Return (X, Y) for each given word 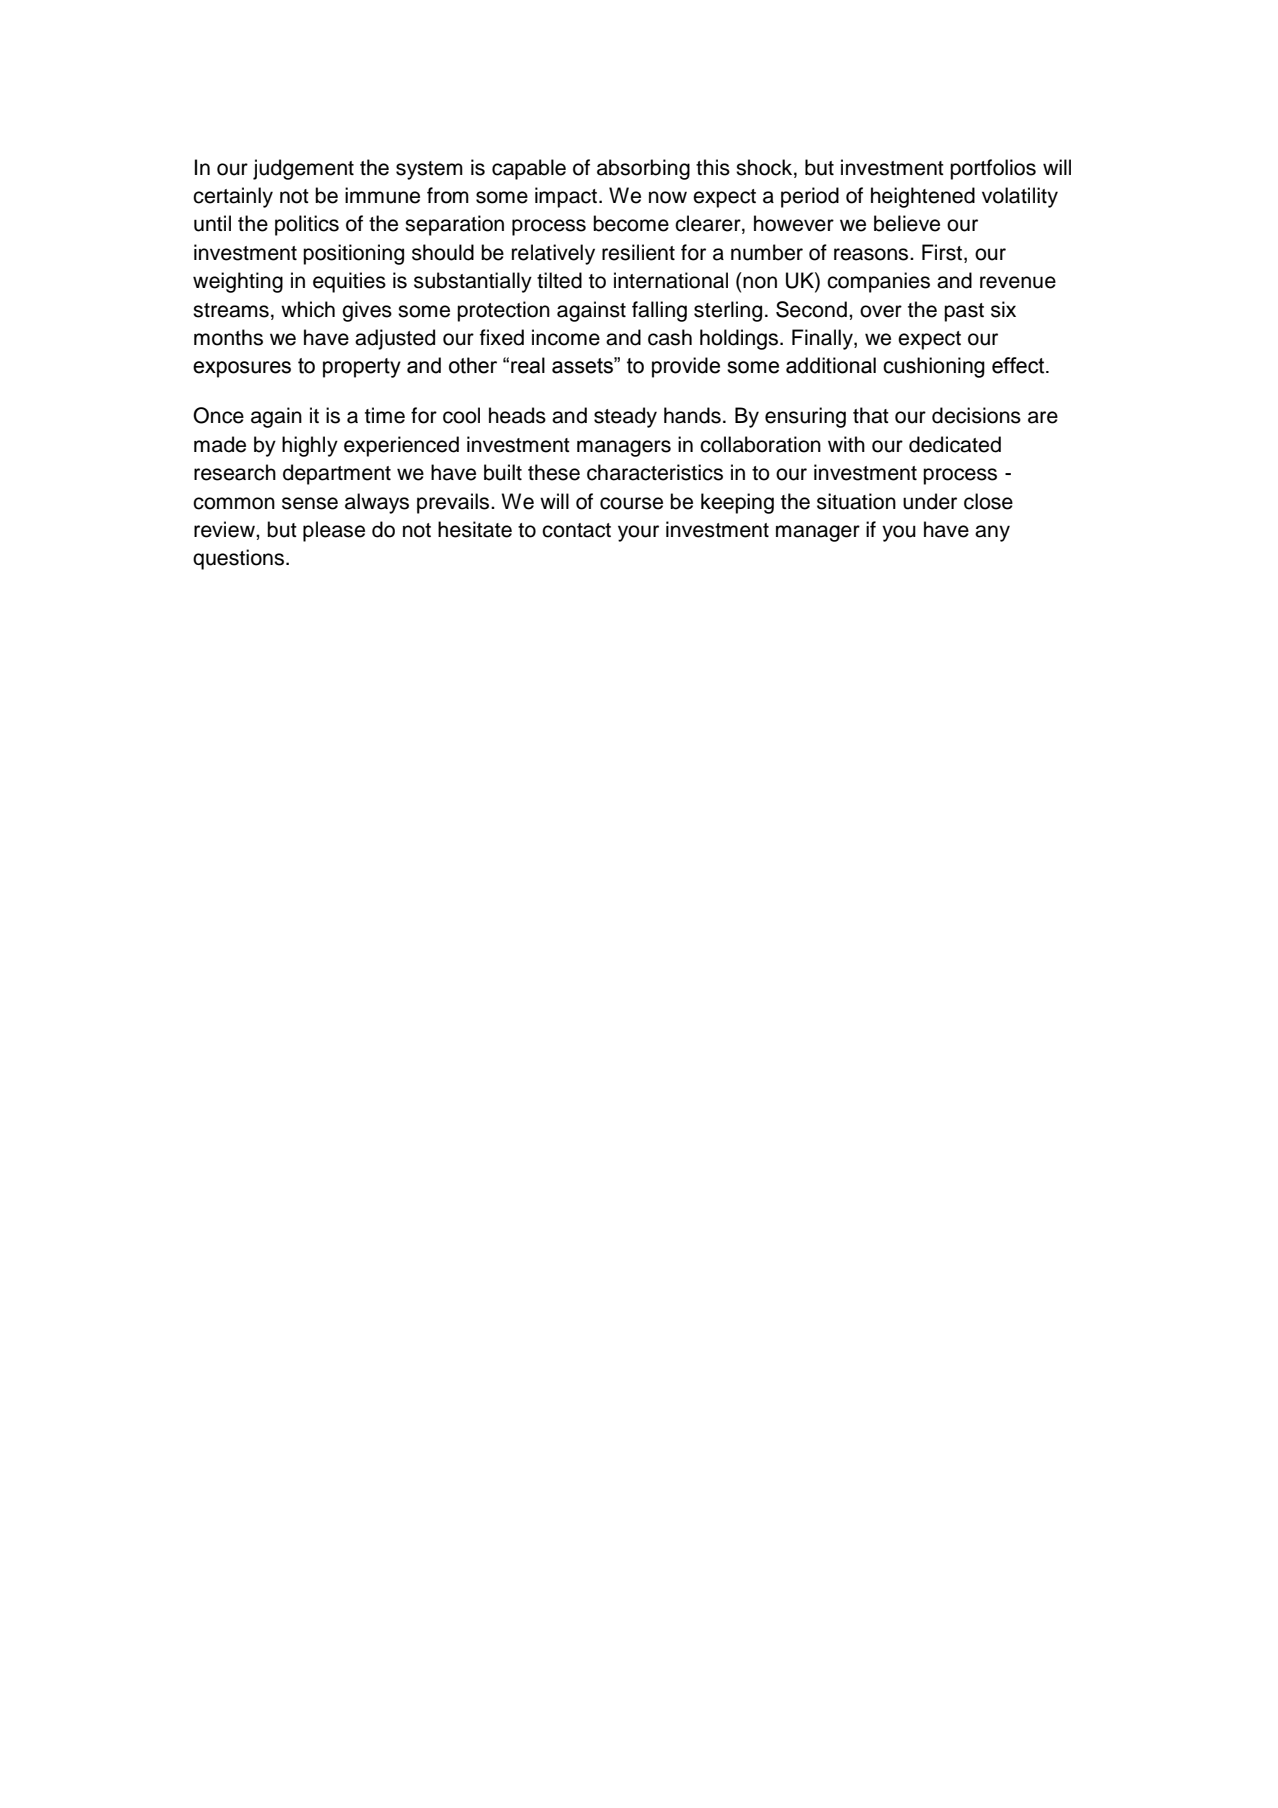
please (334, 531)
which (308, 309)
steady (625, 417)
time (385, 415)
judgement (303, 169)
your (638, 533)
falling (659, 311)
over (881, 311)
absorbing (643, 169)
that (871, 415)
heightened (923, 197)
